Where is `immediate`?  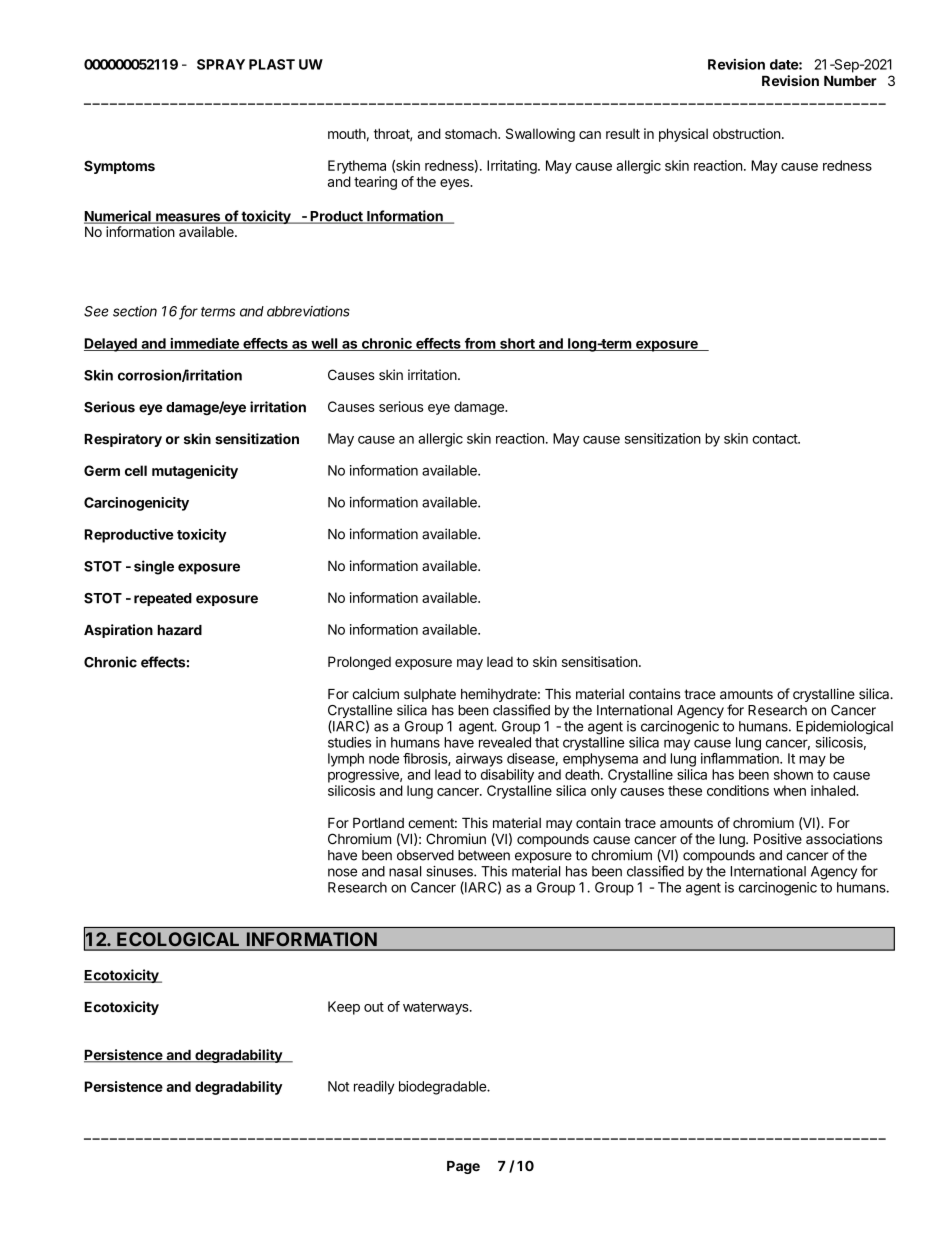 immediate is located at coordinates (204, 344).
